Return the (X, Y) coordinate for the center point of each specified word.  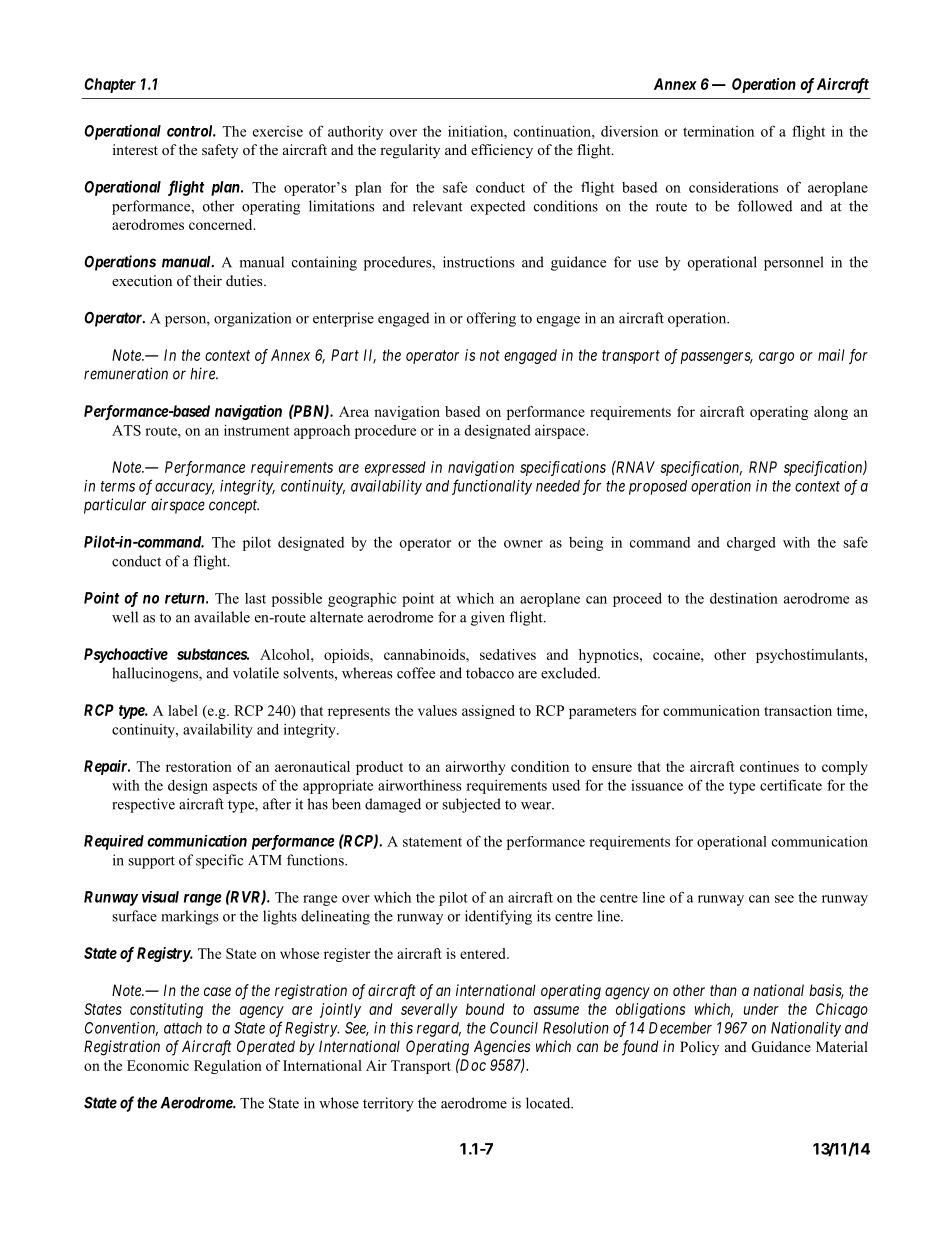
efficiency (502, 151)
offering (491, 319)
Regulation (228, 1067)
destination (744, 598)
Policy (699, 1048)
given (488, 618)
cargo (776, 358)
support (151, 862)
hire (203, 373)
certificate (791, 785)
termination (718, 131)
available (222, 617)
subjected (471, 805)
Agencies (502, 1048)
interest (135, 149)
